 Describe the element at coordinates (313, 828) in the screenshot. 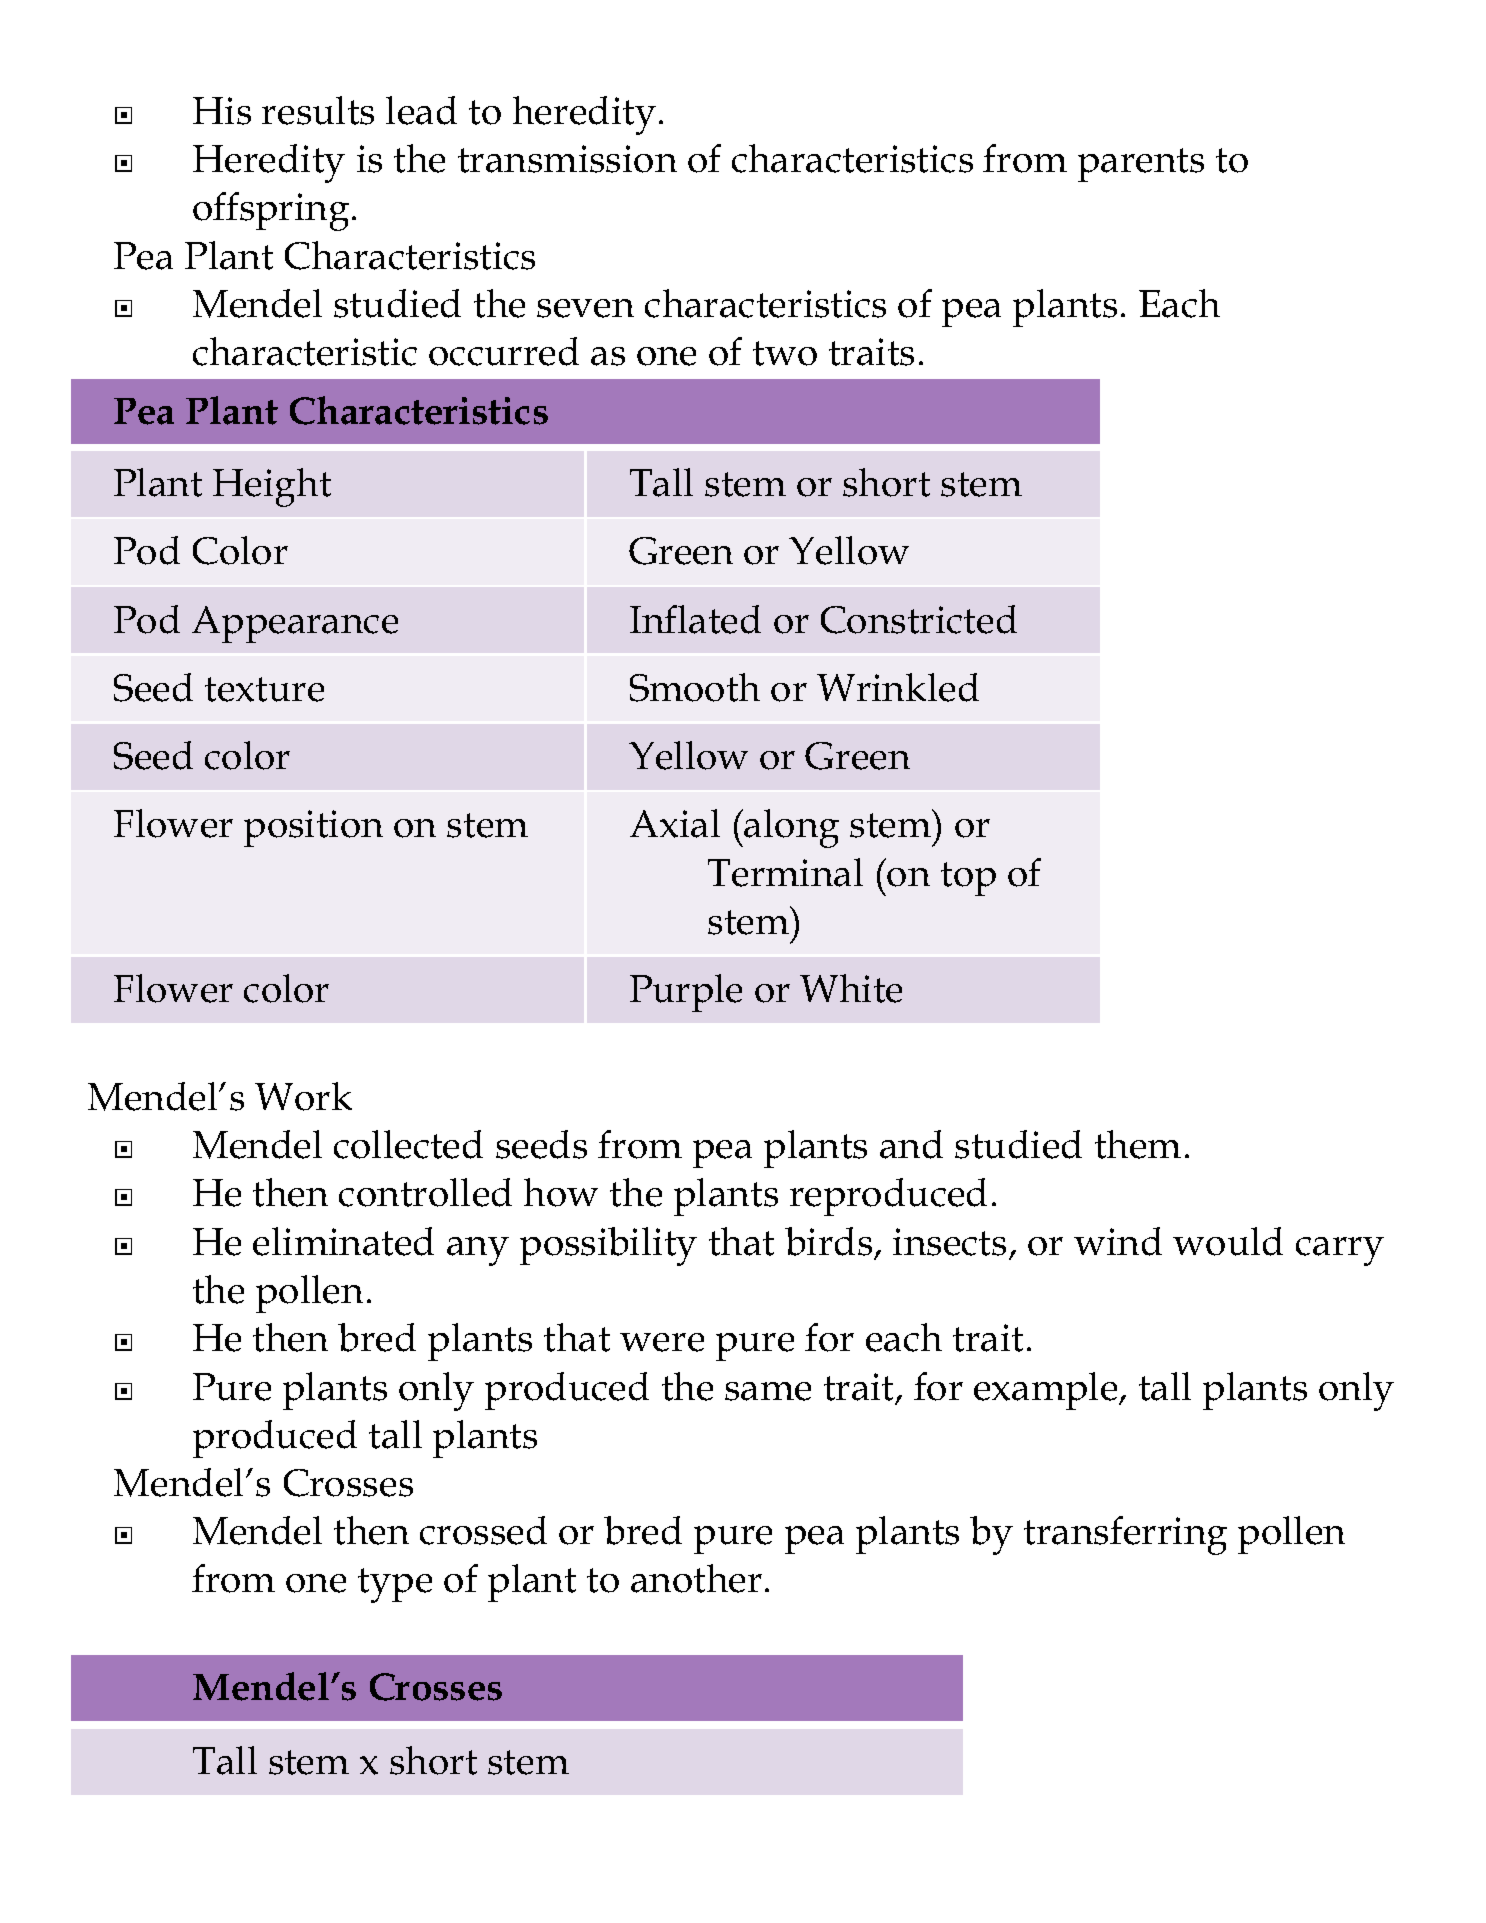

I see `position` at that location.
